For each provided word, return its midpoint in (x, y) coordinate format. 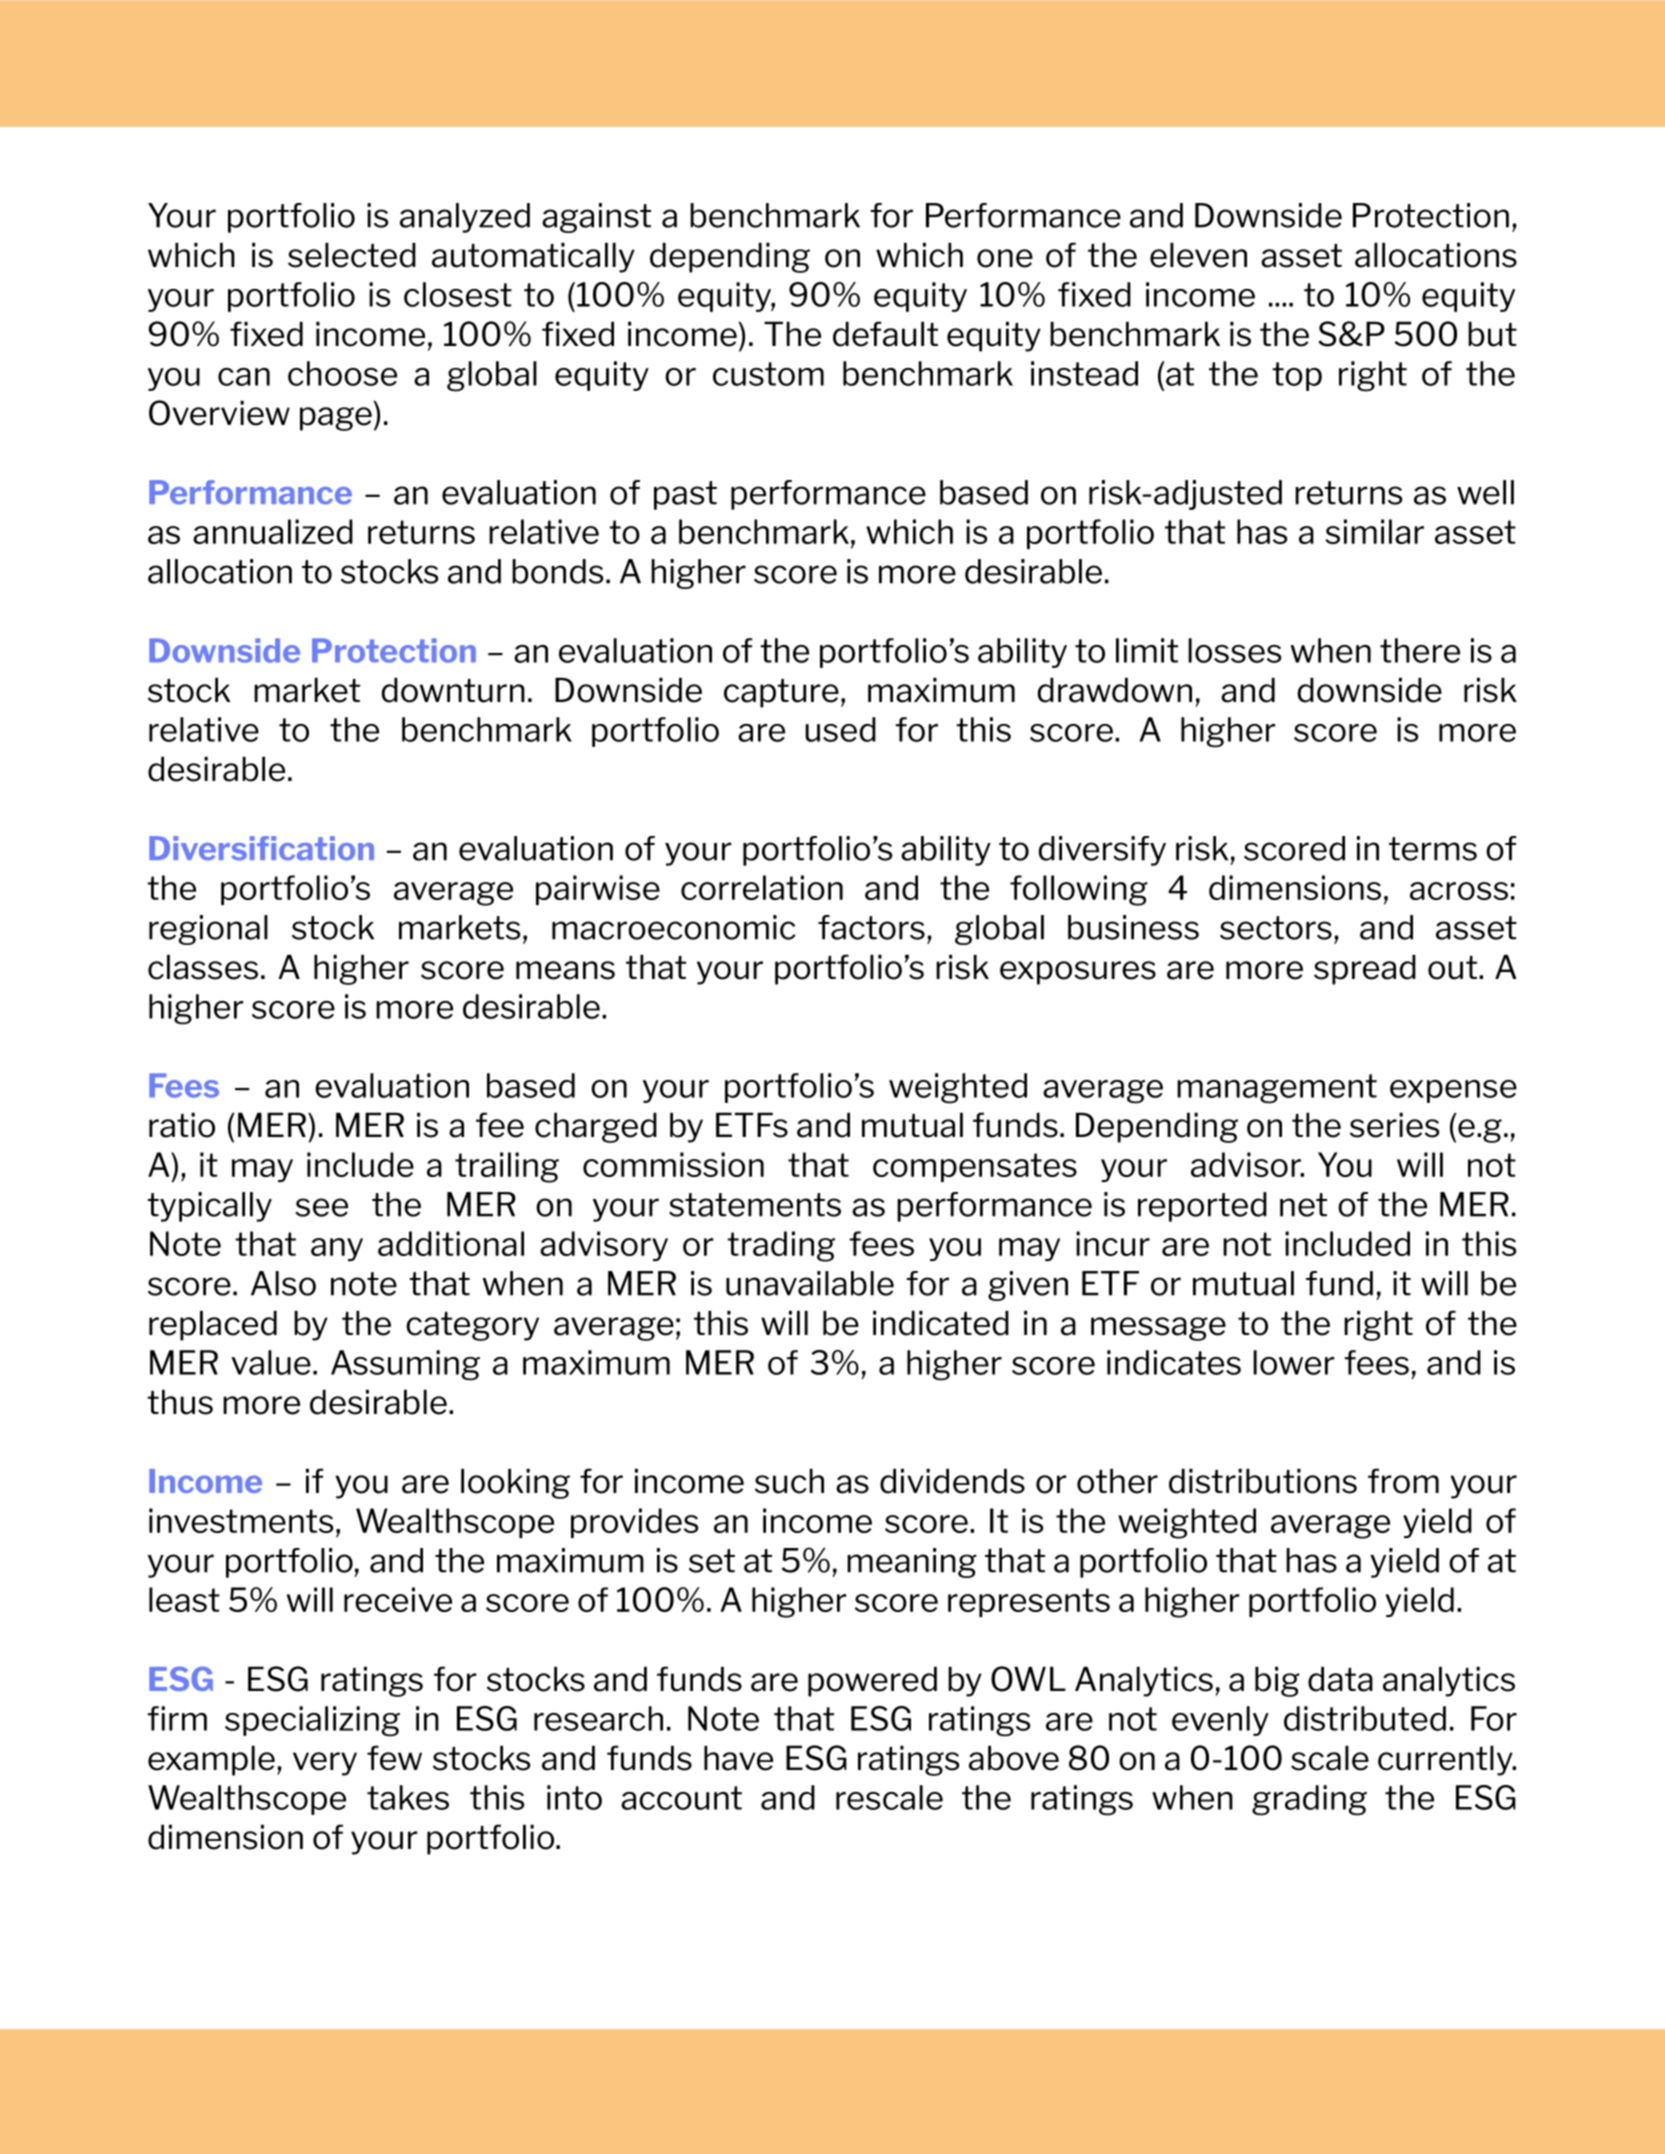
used (840, 729)
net (1303, 1205)
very (325, 1764)
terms (1433, 849)
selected (352, 255)
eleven (1198, 255)
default (885, 334)
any (337, 1249)
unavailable (810, 1283)
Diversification (261, 848)
